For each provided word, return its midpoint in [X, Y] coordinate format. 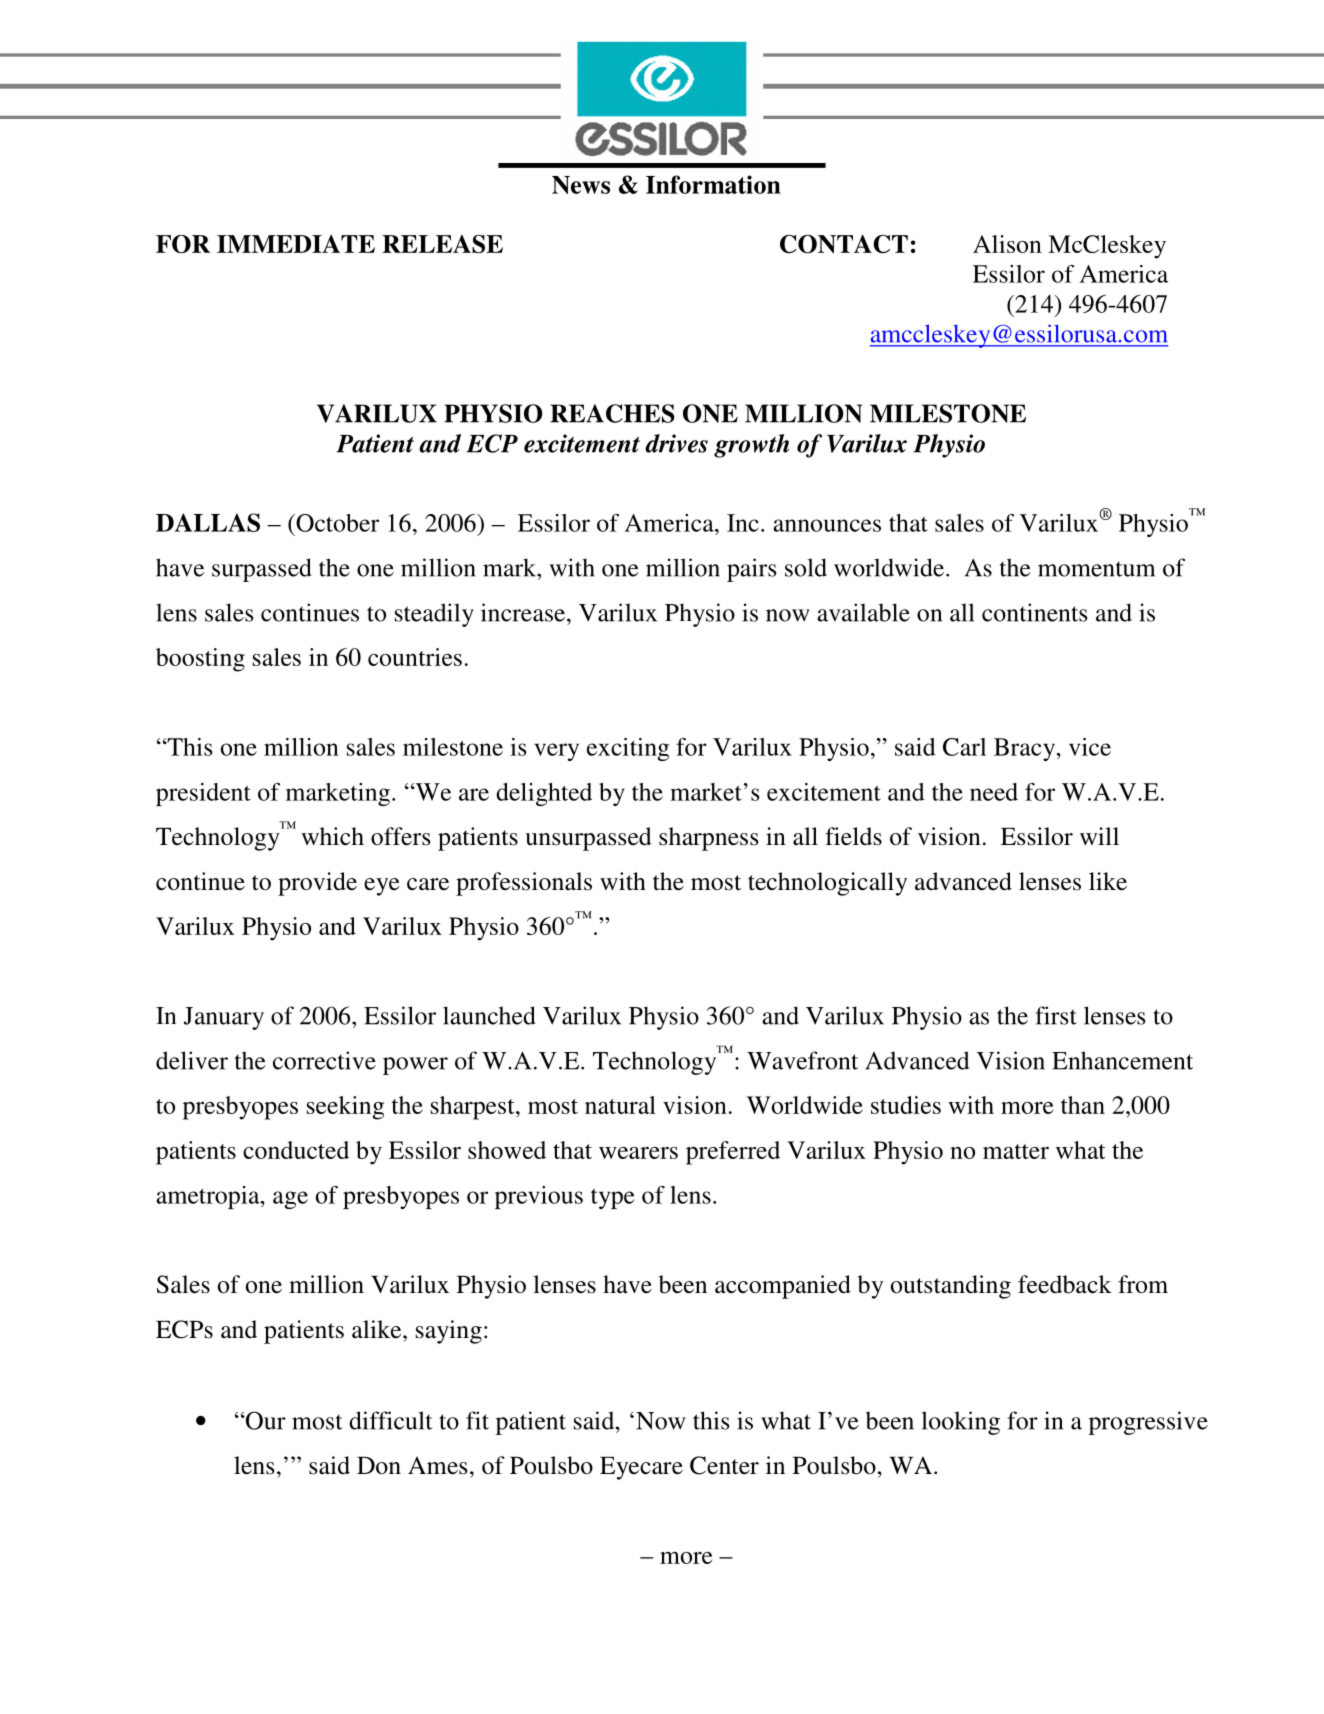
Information [713, 184]
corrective [324, 1060]
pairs [751, 570]
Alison [1007, 244]
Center [724, 1465]
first [1056, 1015]
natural [620, 1105]
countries [415, 657]
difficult [391, 1420]
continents [1034, 612]
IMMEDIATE [296, 244]
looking [960, 1423]
